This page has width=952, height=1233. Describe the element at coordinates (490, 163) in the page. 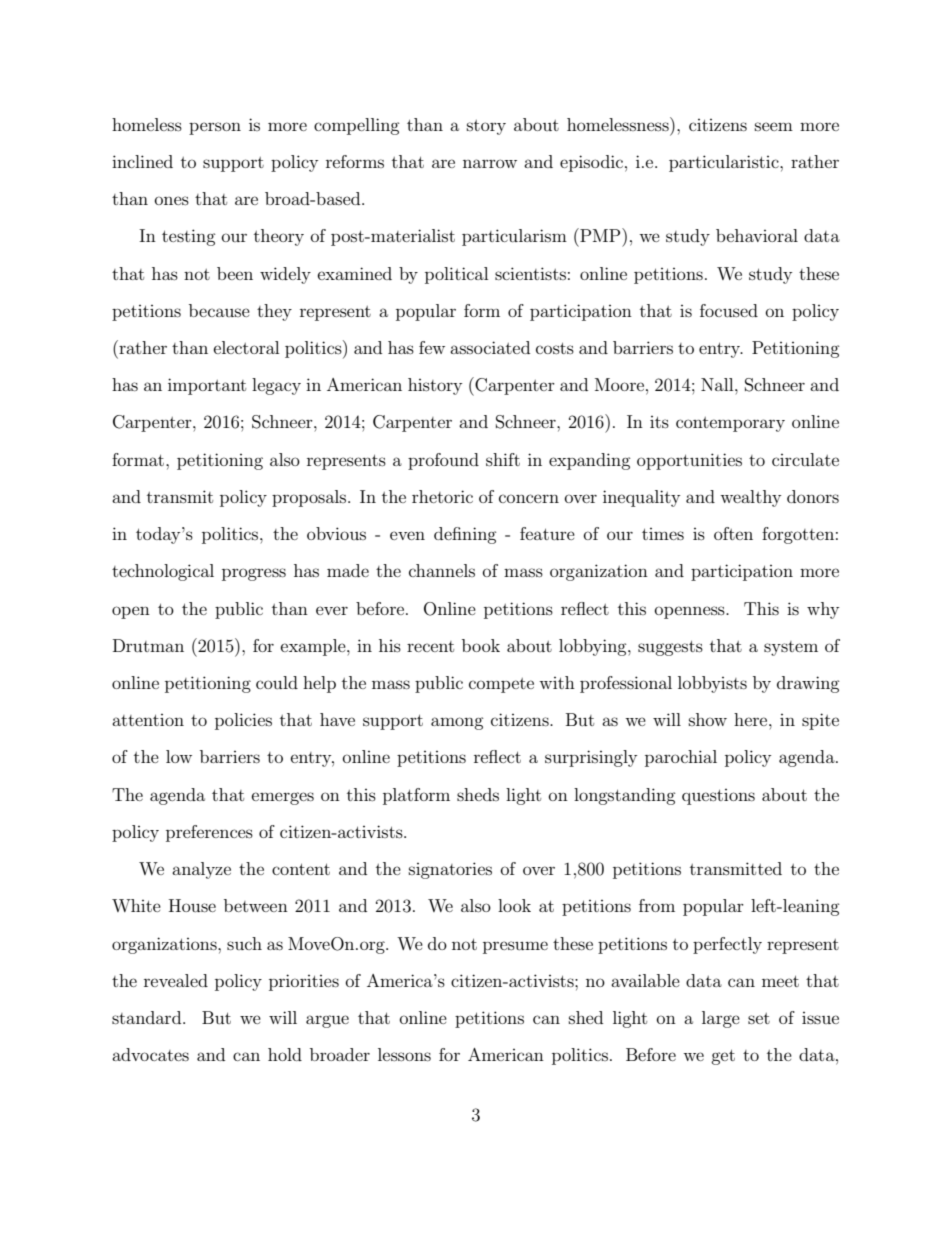

I see `narrow` at that location.
